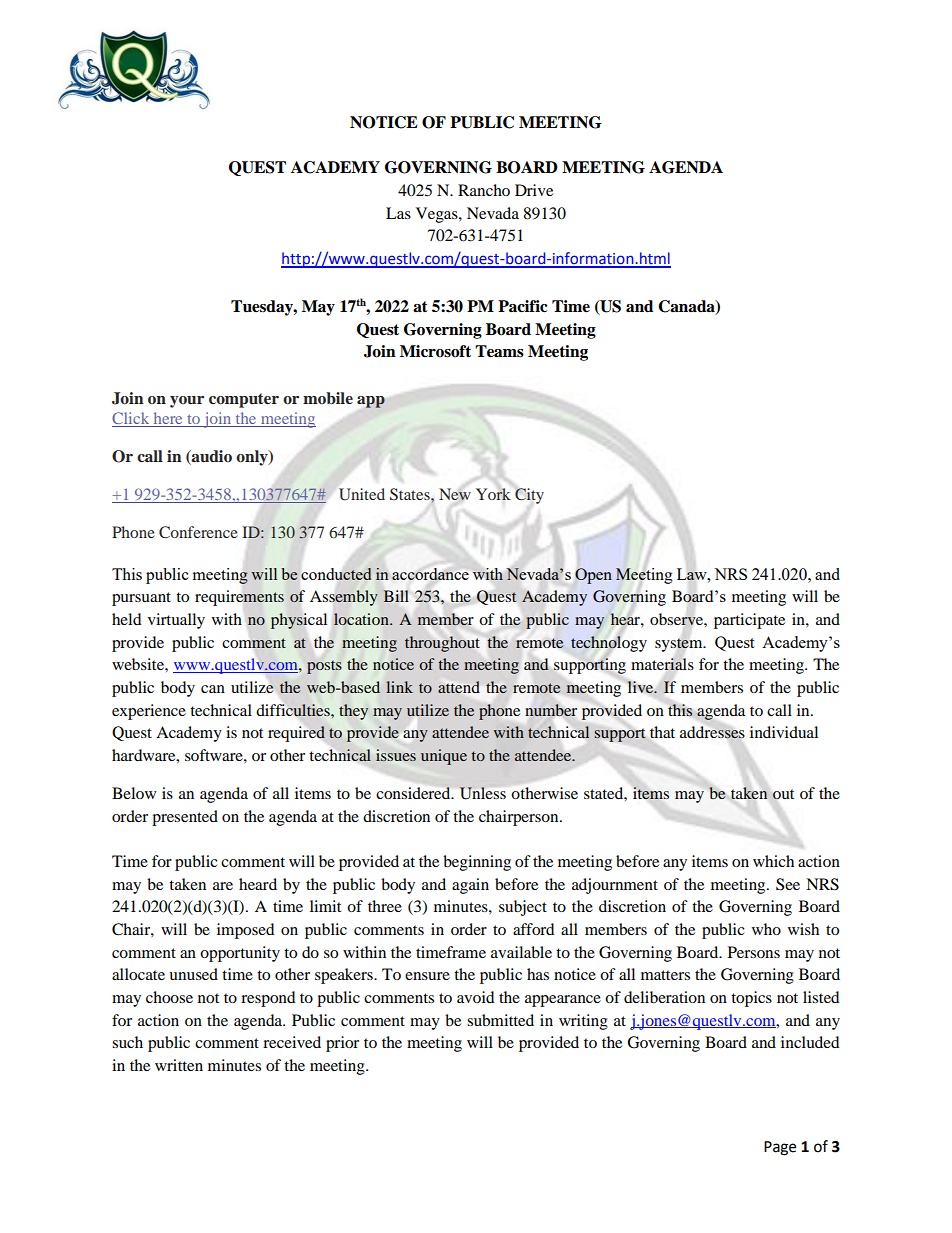 This page has height=1233, width=952. I want to click on throughout, so click(442, 644).
